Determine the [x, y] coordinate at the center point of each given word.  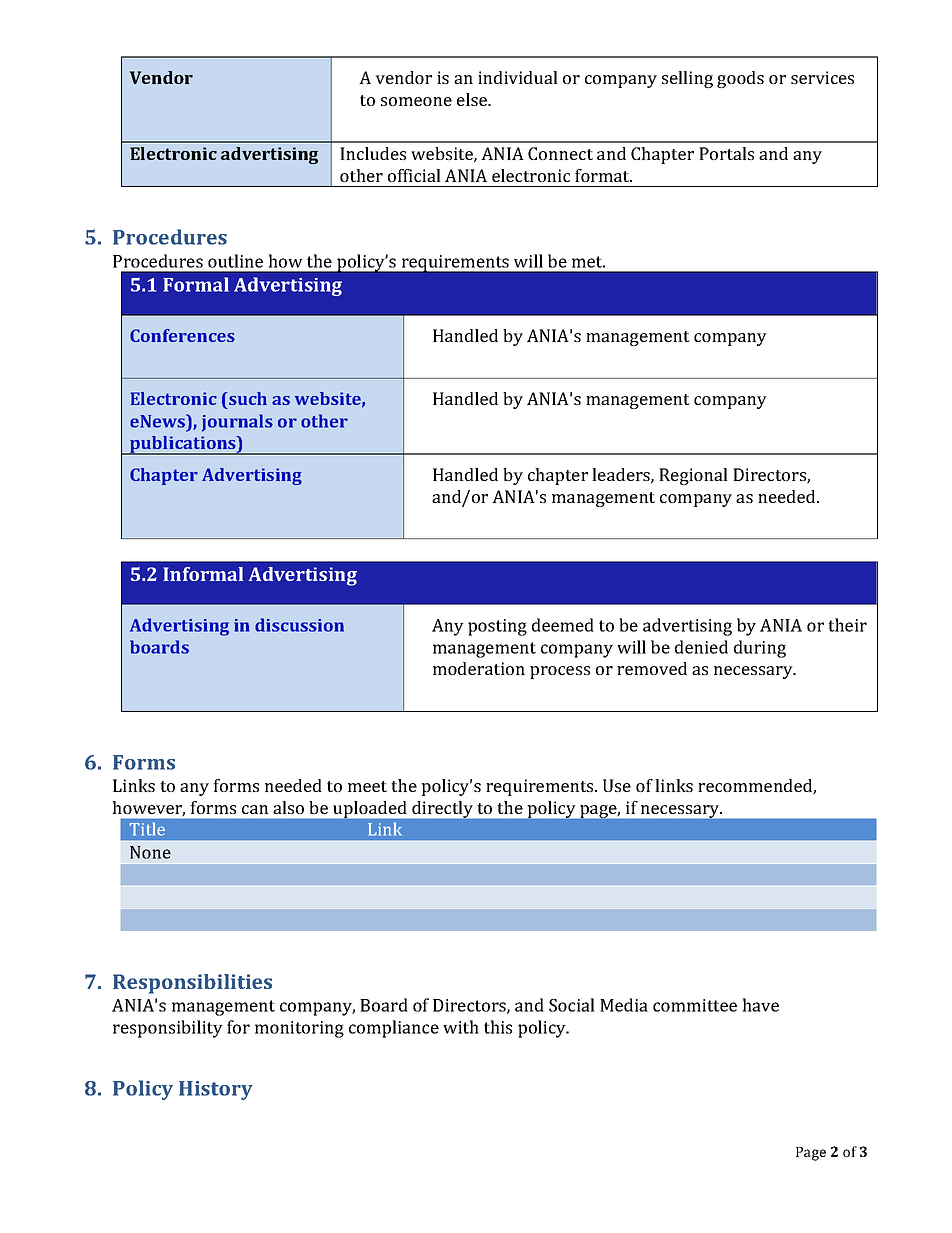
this [498, 1027]
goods [740, 79]
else [473, 99]
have [760, 1005]
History [216, 1090]
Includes [373, 153]
